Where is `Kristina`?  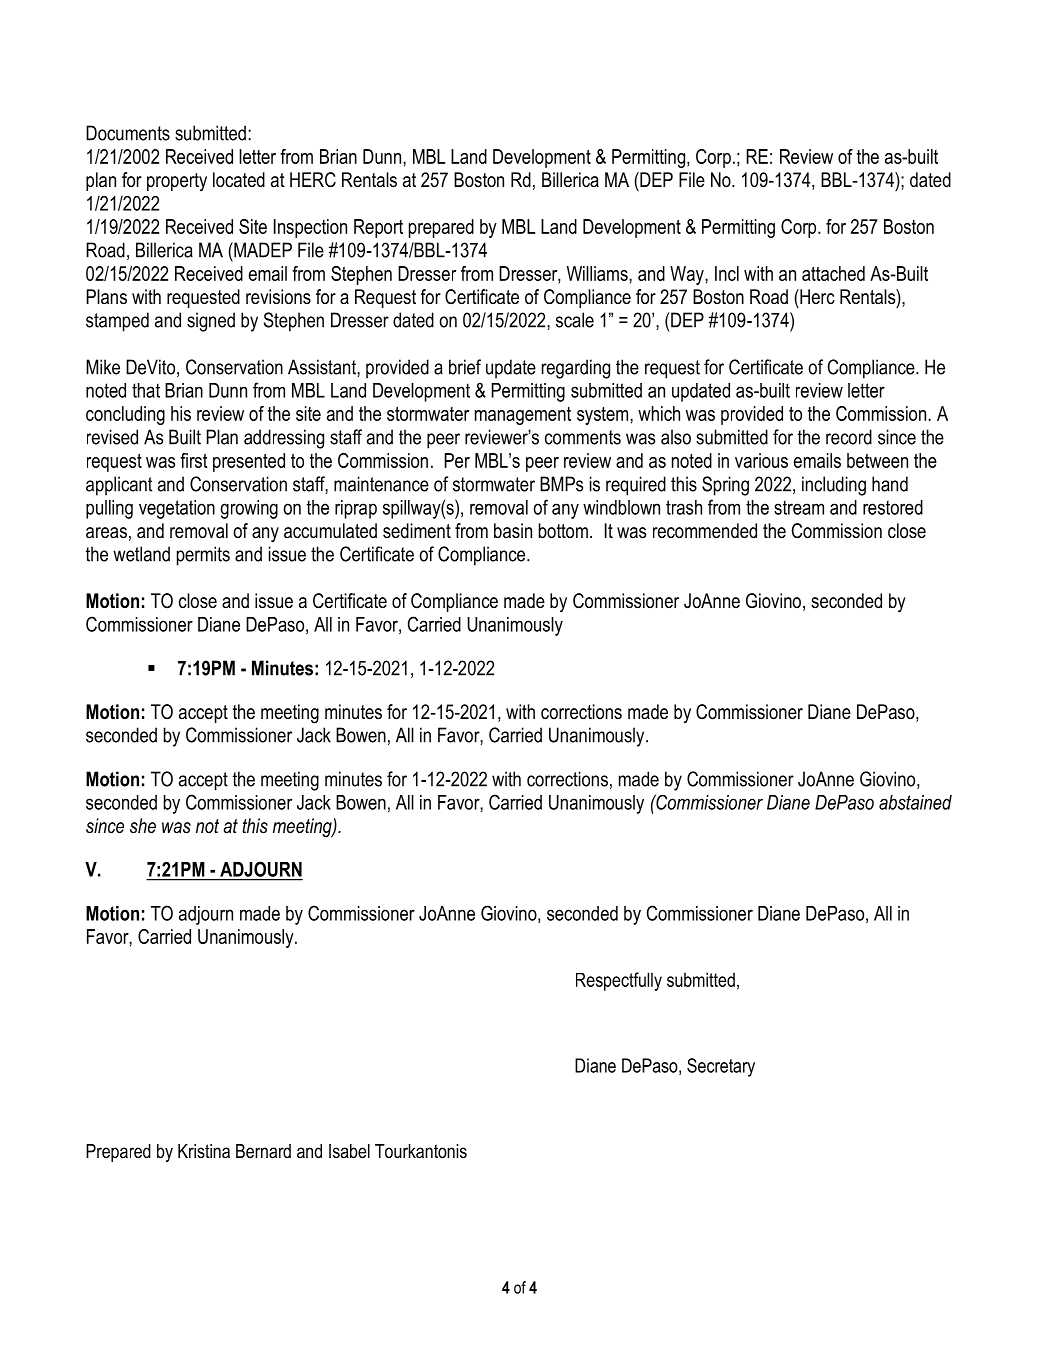 Kristina is located at coordinates (204, 1151).
